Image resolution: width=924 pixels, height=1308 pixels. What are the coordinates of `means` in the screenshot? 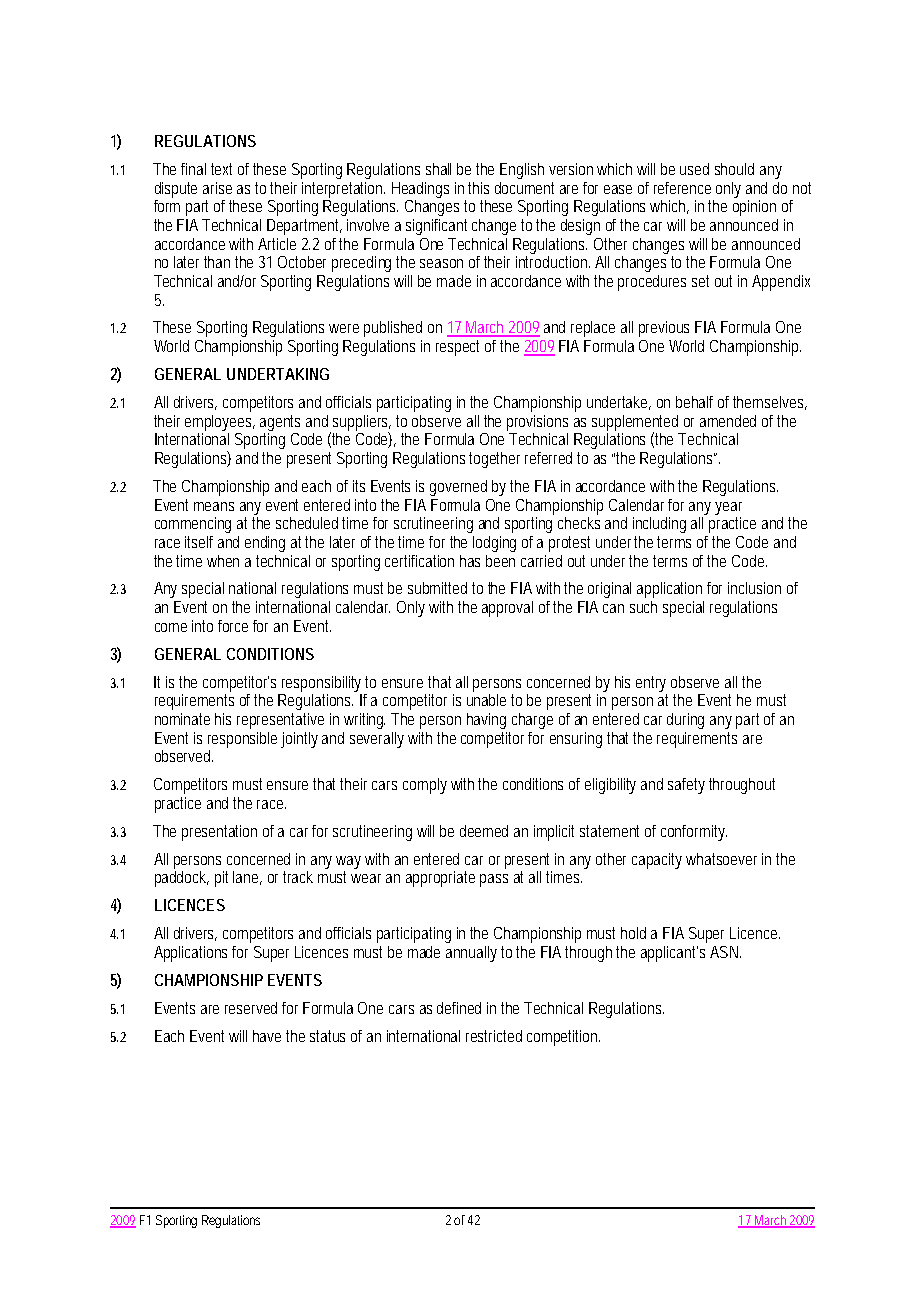 It's located at (214, 506).
